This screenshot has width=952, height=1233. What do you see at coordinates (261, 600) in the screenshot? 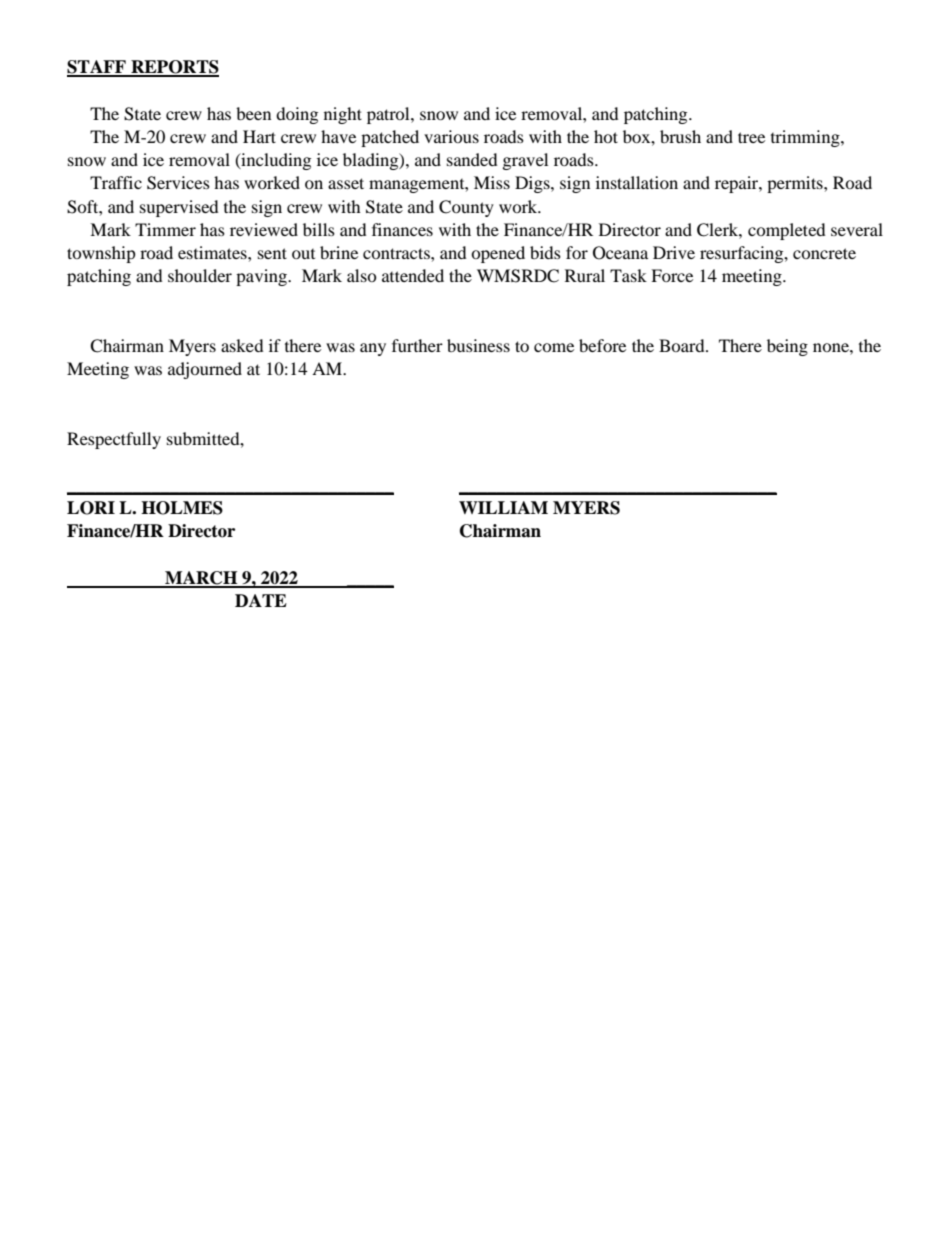
I see `DATE` at bounding box center [261, 600].
